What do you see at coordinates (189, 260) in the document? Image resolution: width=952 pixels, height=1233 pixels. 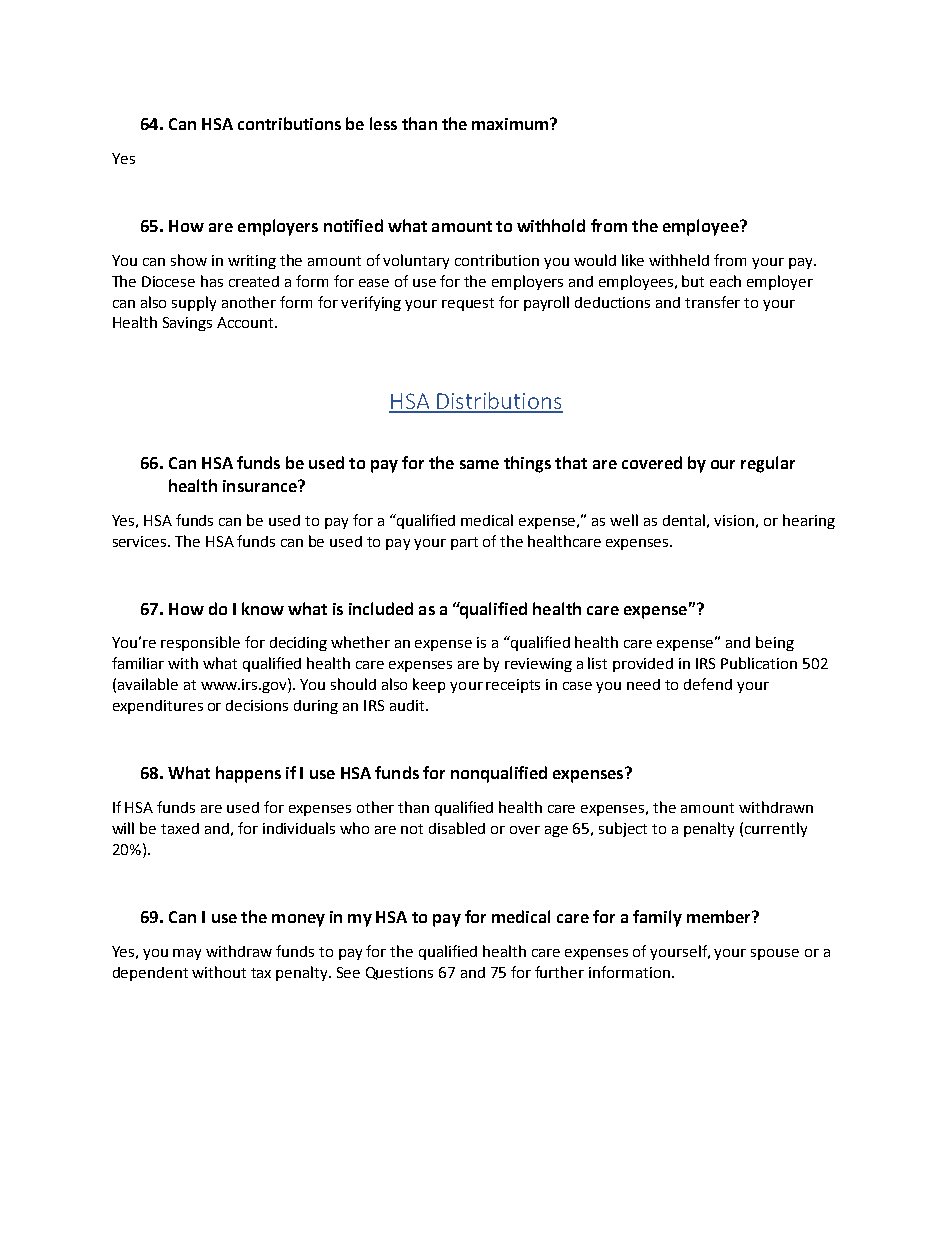 I see `show` at bounding box center [189, 260].
